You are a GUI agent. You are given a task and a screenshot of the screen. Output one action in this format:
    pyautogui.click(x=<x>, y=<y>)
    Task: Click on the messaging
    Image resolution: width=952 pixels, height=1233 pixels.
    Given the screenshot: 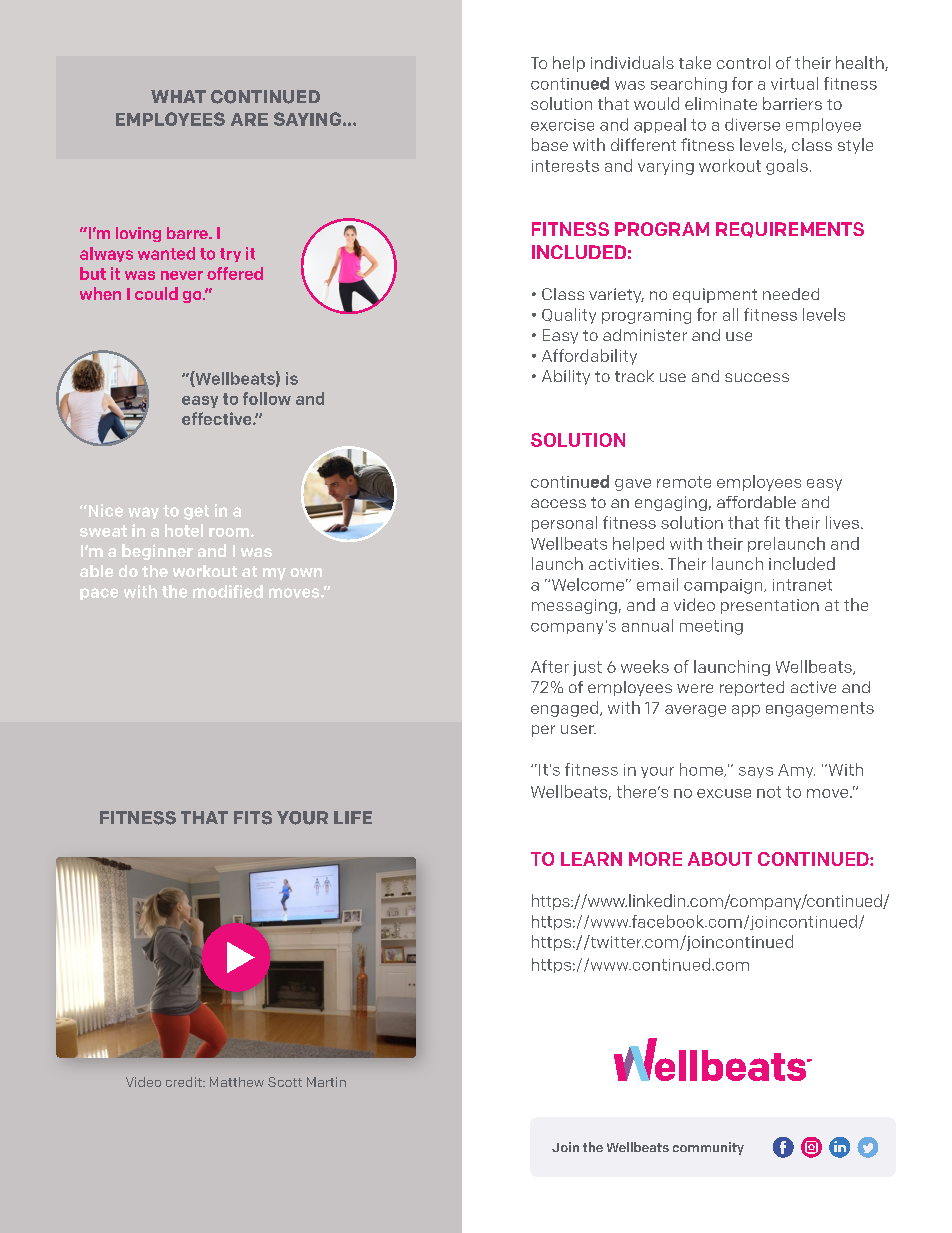 What is the action you would take?
    pyautogui.click(x=574, y=606)
